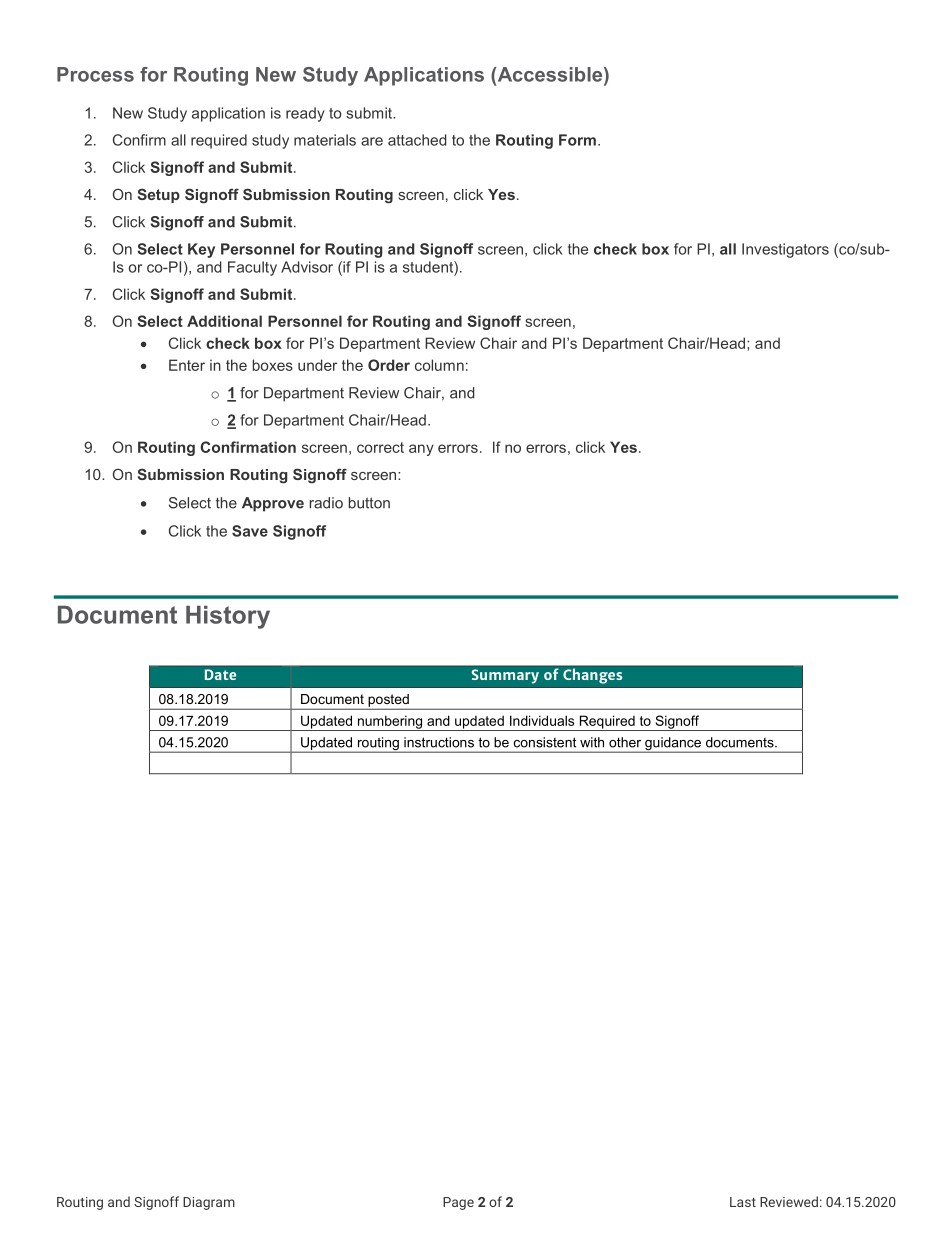  What do you see at coordinates (95, 74) in the page?
I see `Process` at bounding box center [95, 74].
